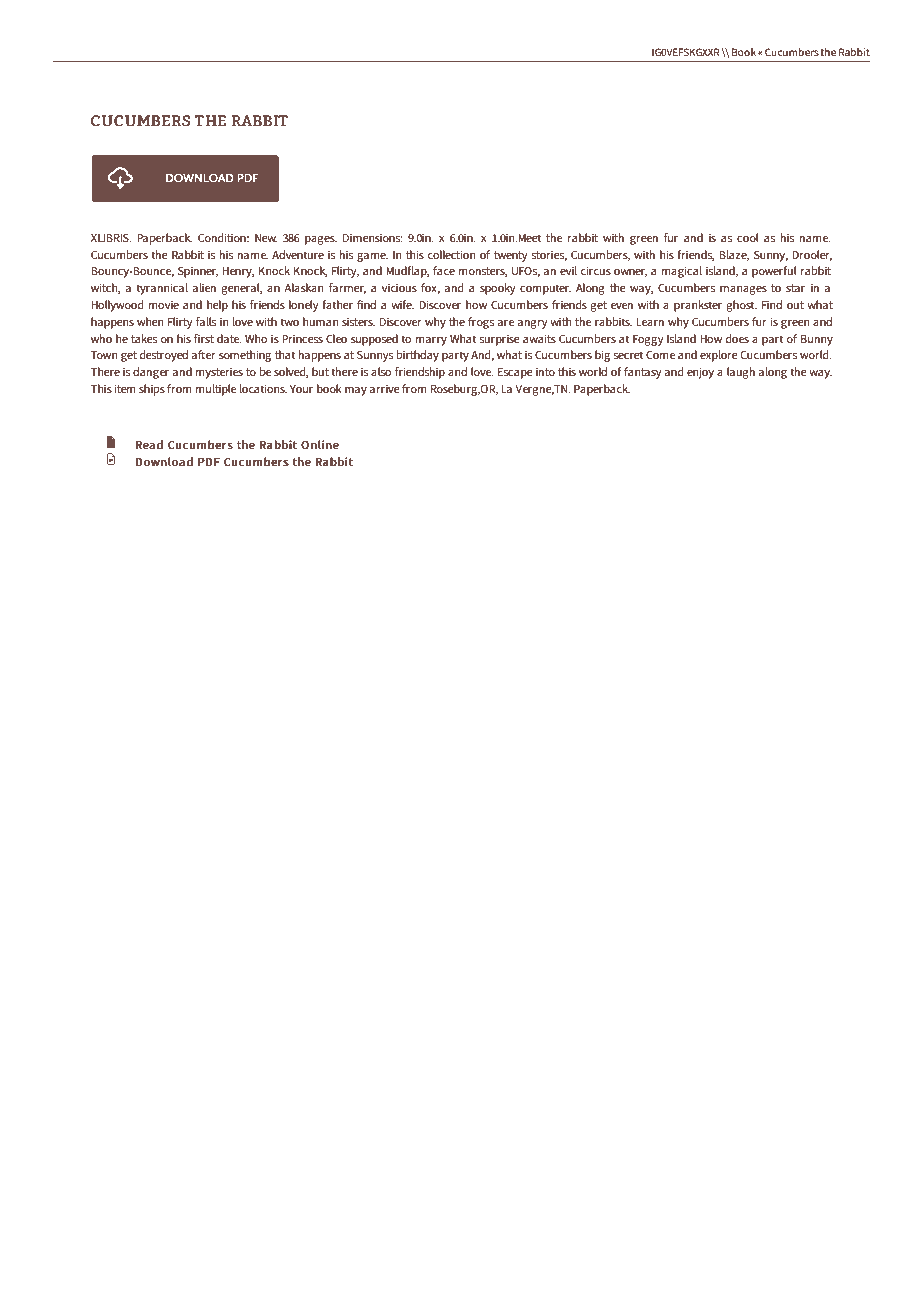 The height and width of the screenshot is (1308, 924). Describe the element at coordinates (266, 238) in the screenshot. I see `New` at that location.
